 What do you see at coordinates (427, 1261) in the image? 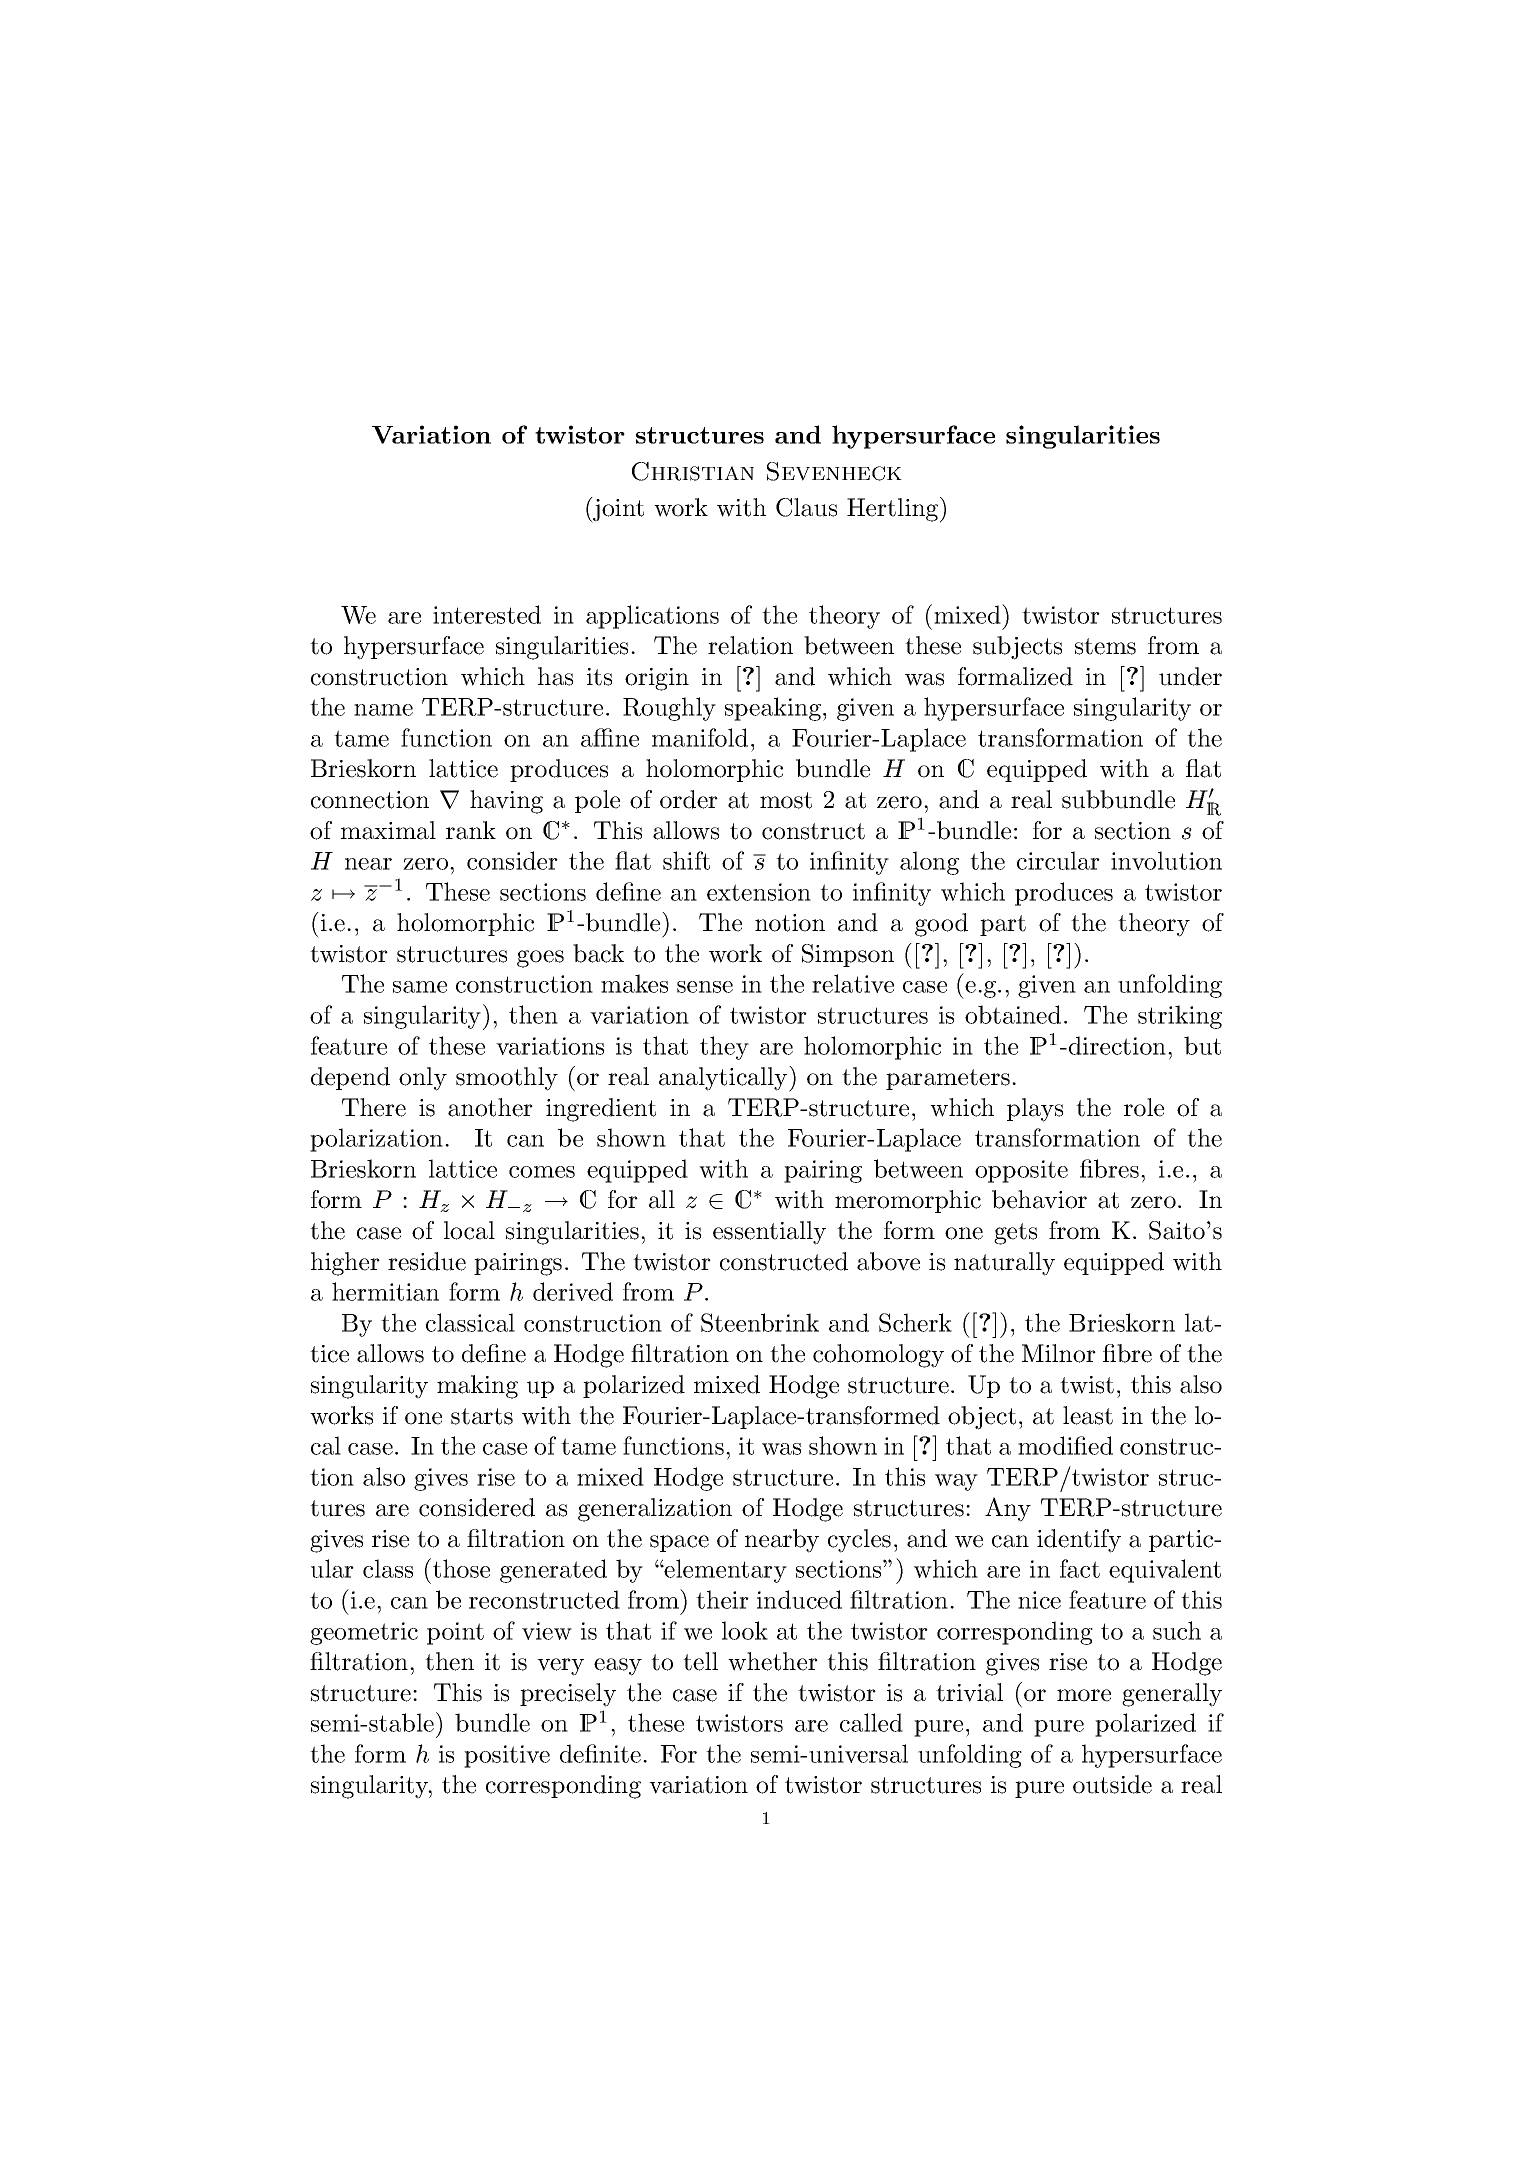
I see `residue` at bounding box center [427, 1261].
